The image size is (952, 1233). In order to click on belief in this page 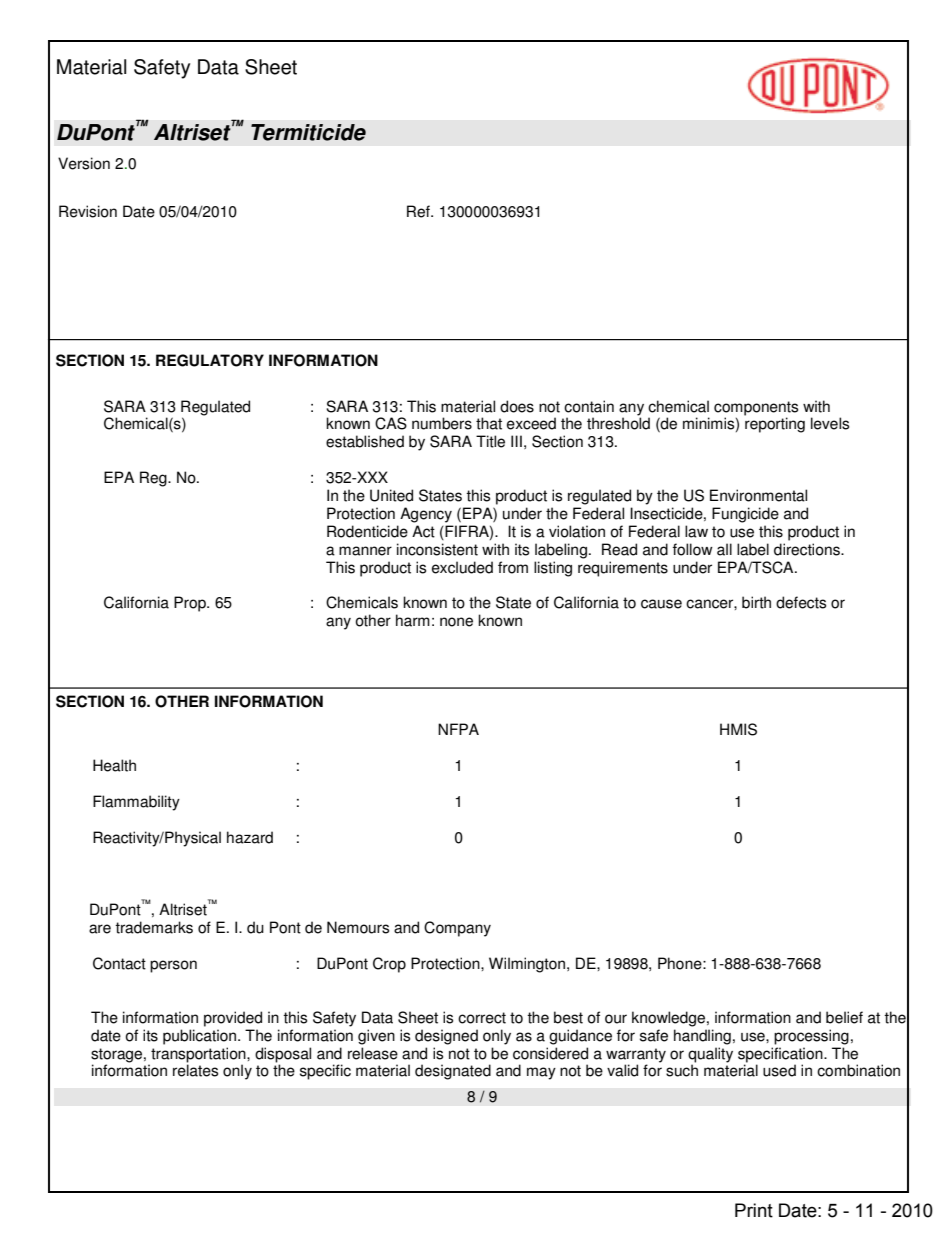, I will do `click(844, 1017)`.
